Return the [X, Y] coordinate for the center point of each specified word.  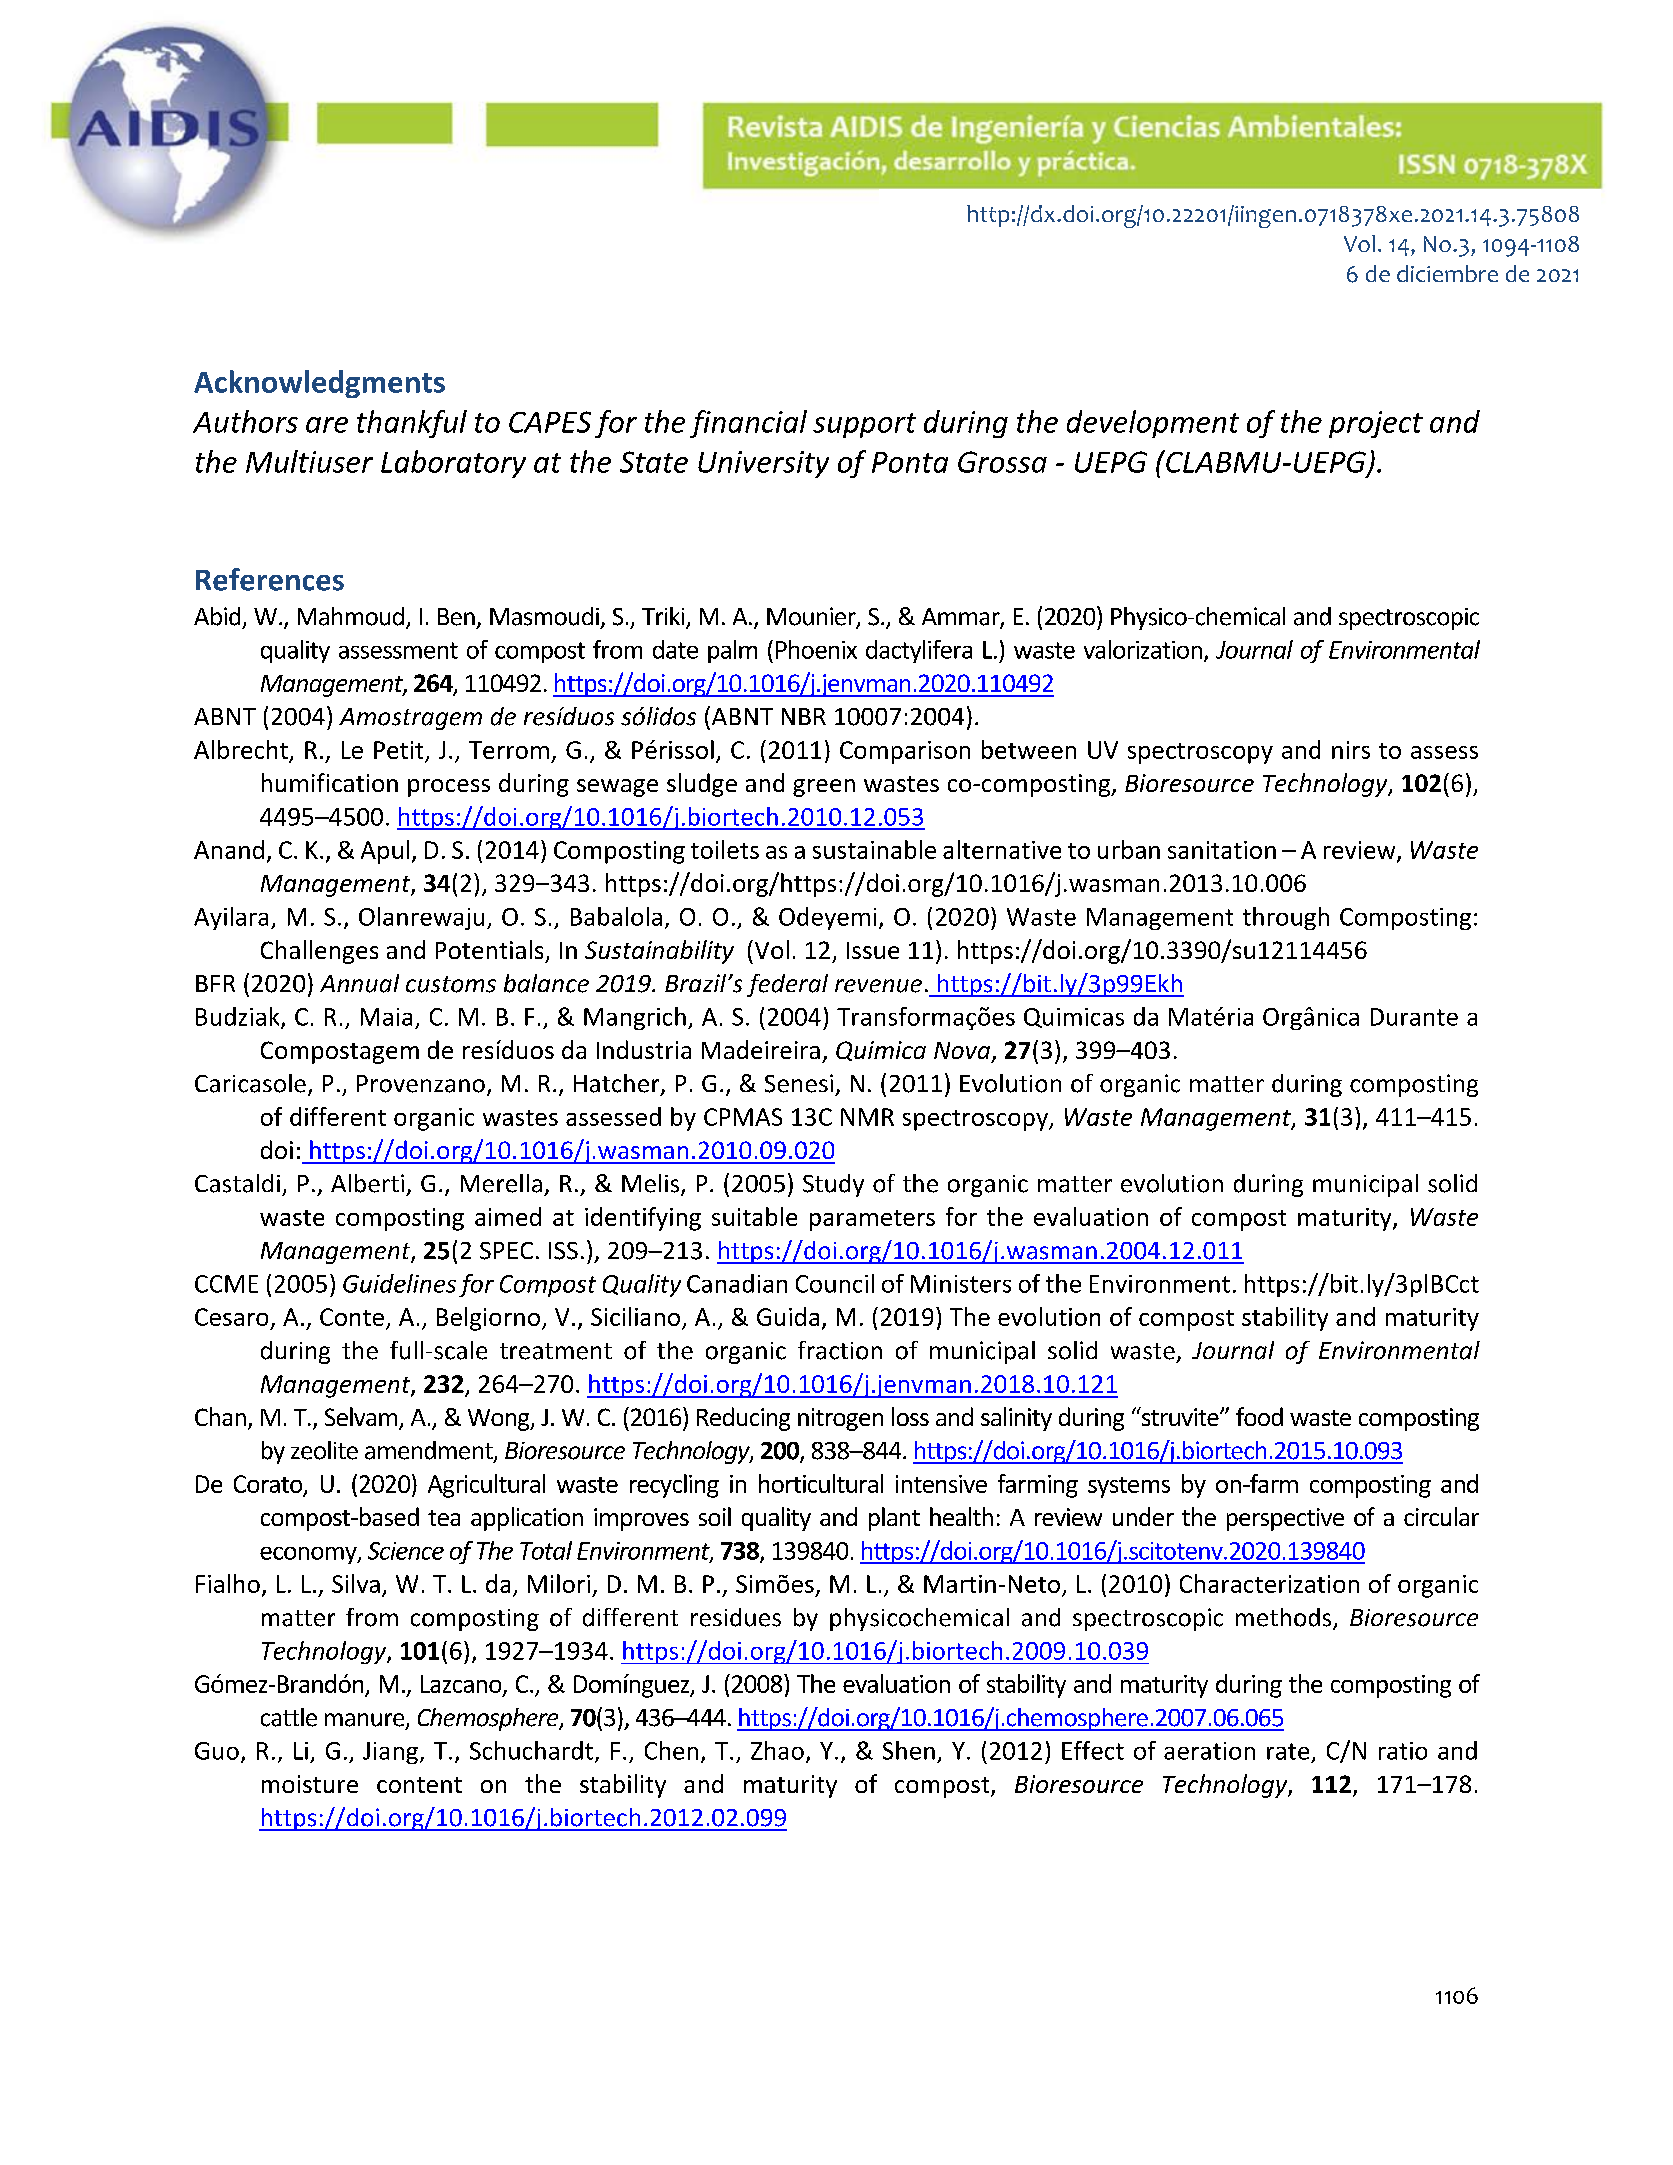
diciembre [1447, 273]
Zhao [777, 1750]
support [864, 425]
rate [1288, 1751]
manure [366, 1721]
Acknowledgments [319, 384]
